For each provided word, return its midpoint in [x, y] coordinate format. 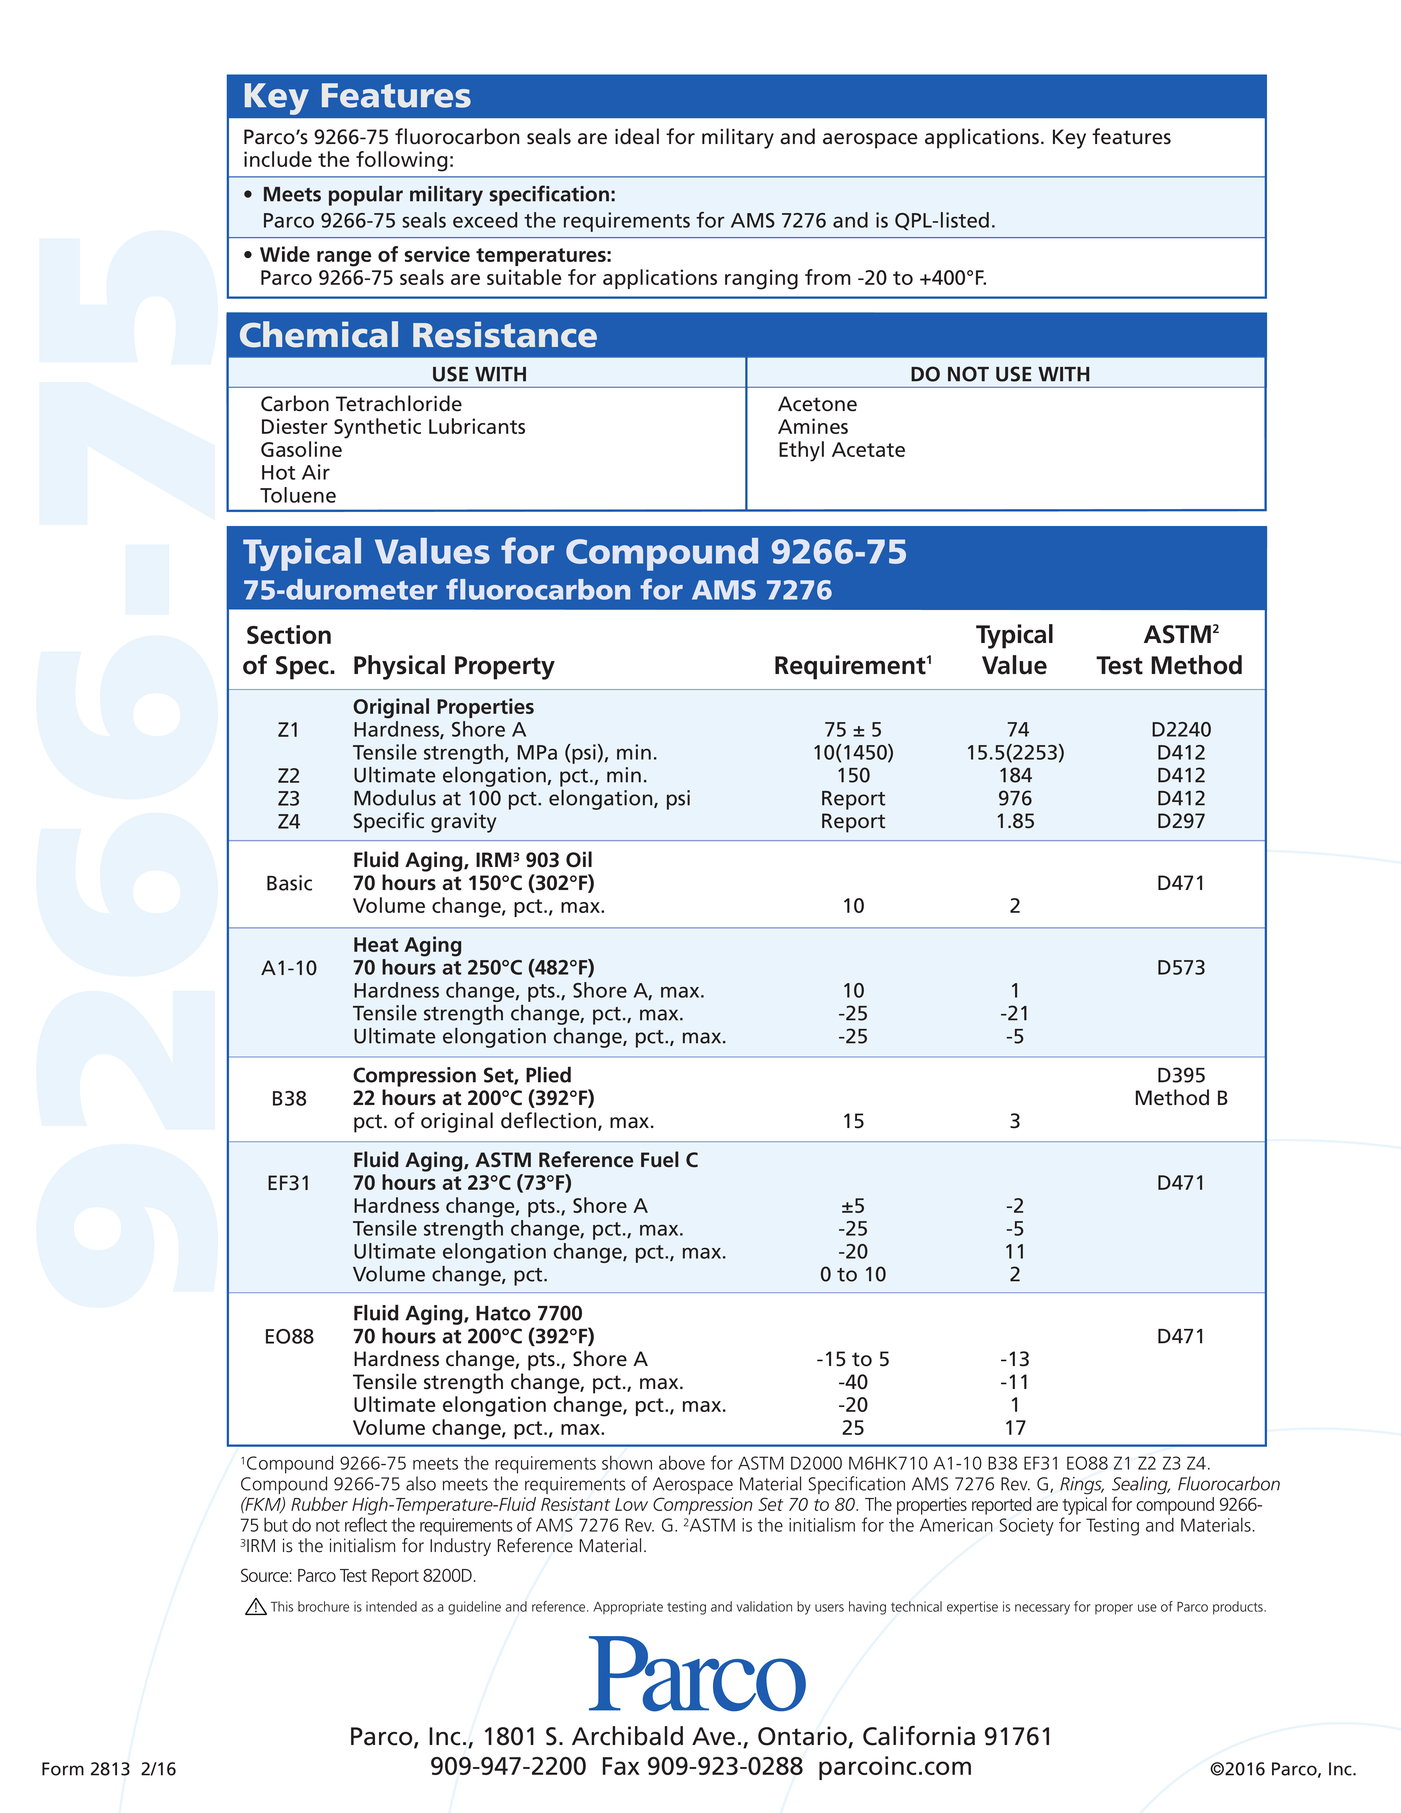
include [278, 159]
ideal [637, 136]
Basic [289, 883]
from [828, 277]
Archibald [627, 1736]
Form [63, 1769]
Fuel [660, 1159]
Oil [579, 859]
